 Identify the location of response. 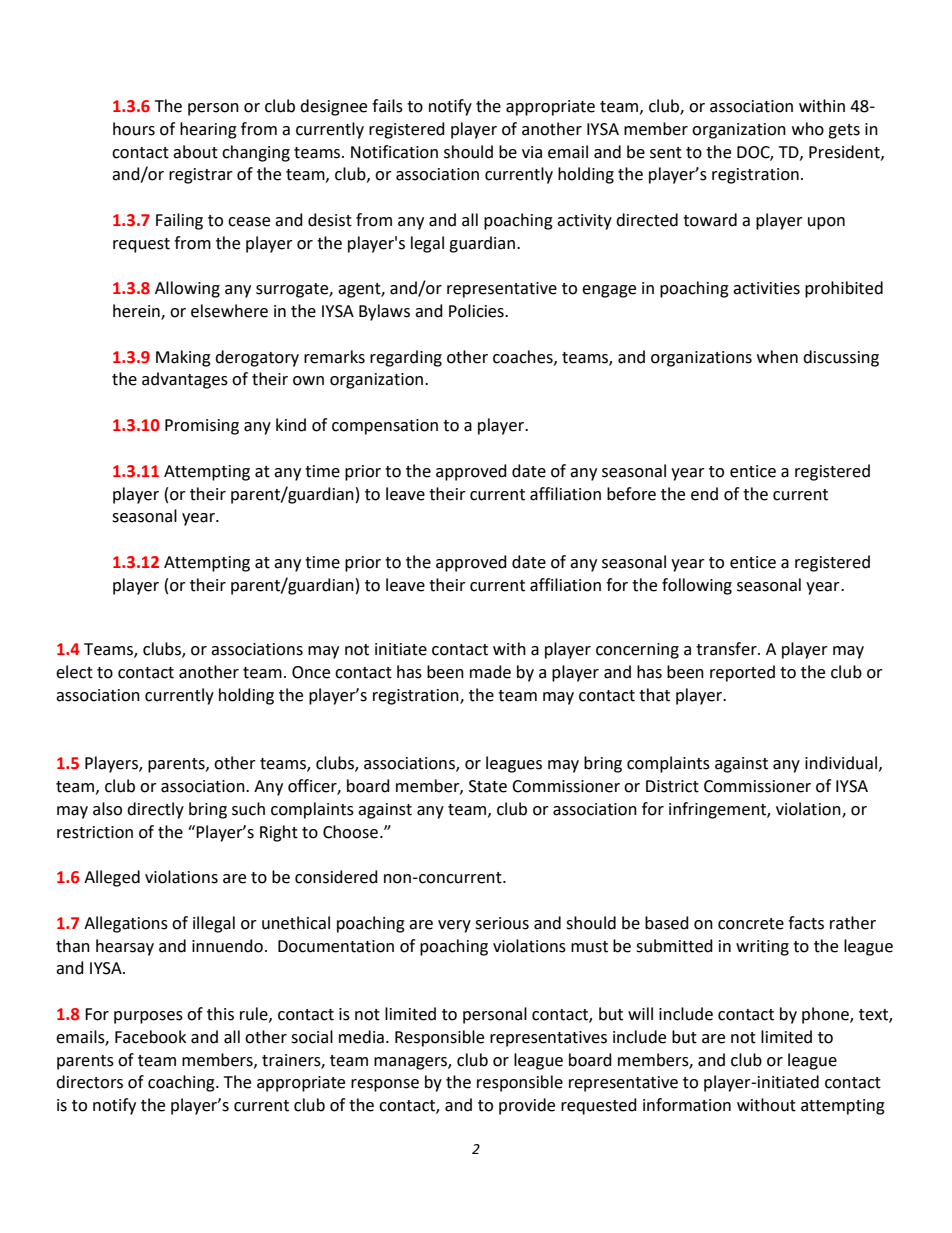
(385, 1085).
